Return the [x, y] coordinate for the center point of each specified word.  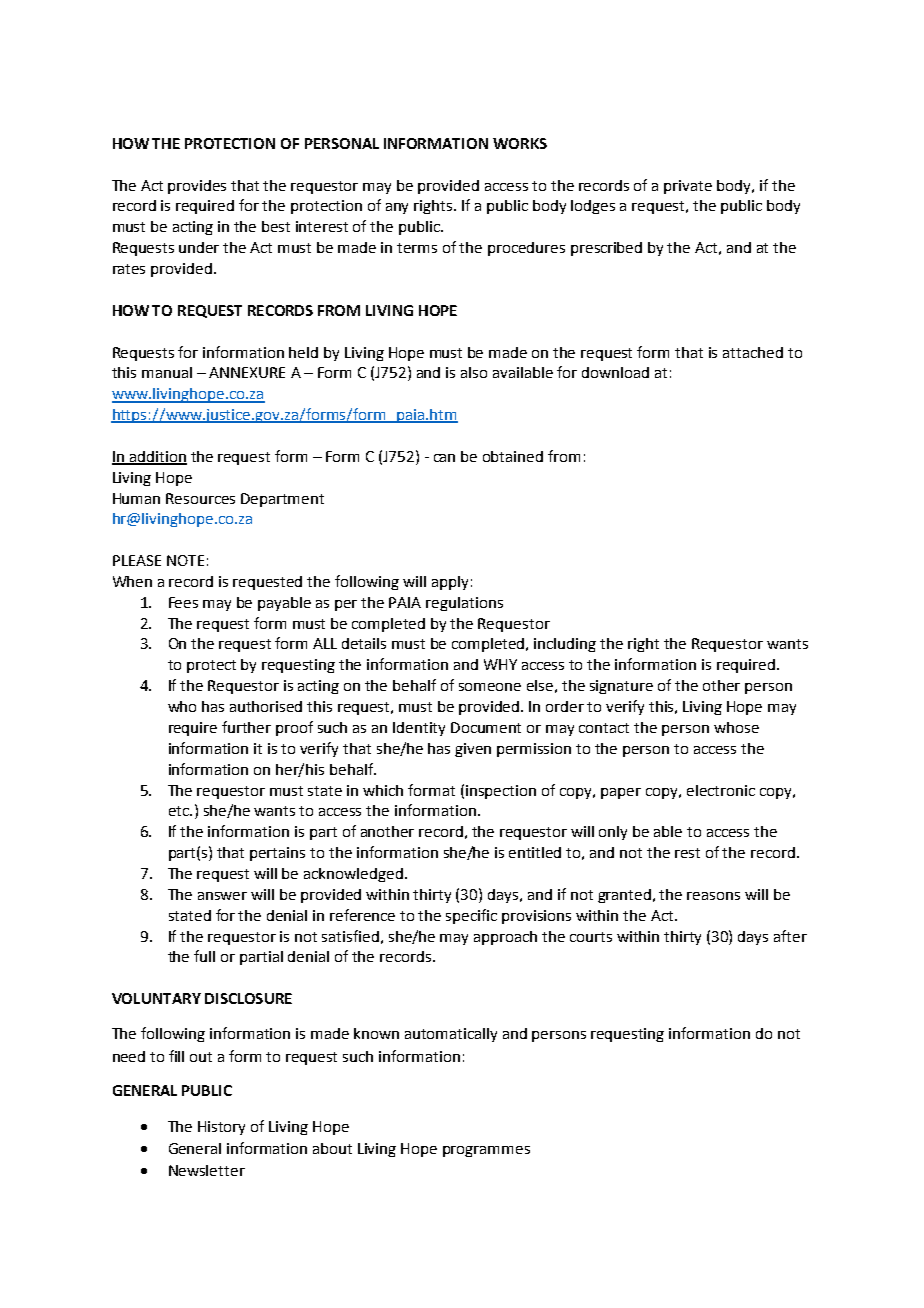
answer [222, 896]
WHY [500, 664]
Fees [183, 602]
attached [753, 352]
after [790, 936]
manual [167, 372]
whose [736, 727]
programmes [486, 1151]
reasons [713, 896]
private [688, 187]
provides [197, 187]
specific [471, 916]
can [444, 458]
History [221, 1128]
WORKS [520, 143]
